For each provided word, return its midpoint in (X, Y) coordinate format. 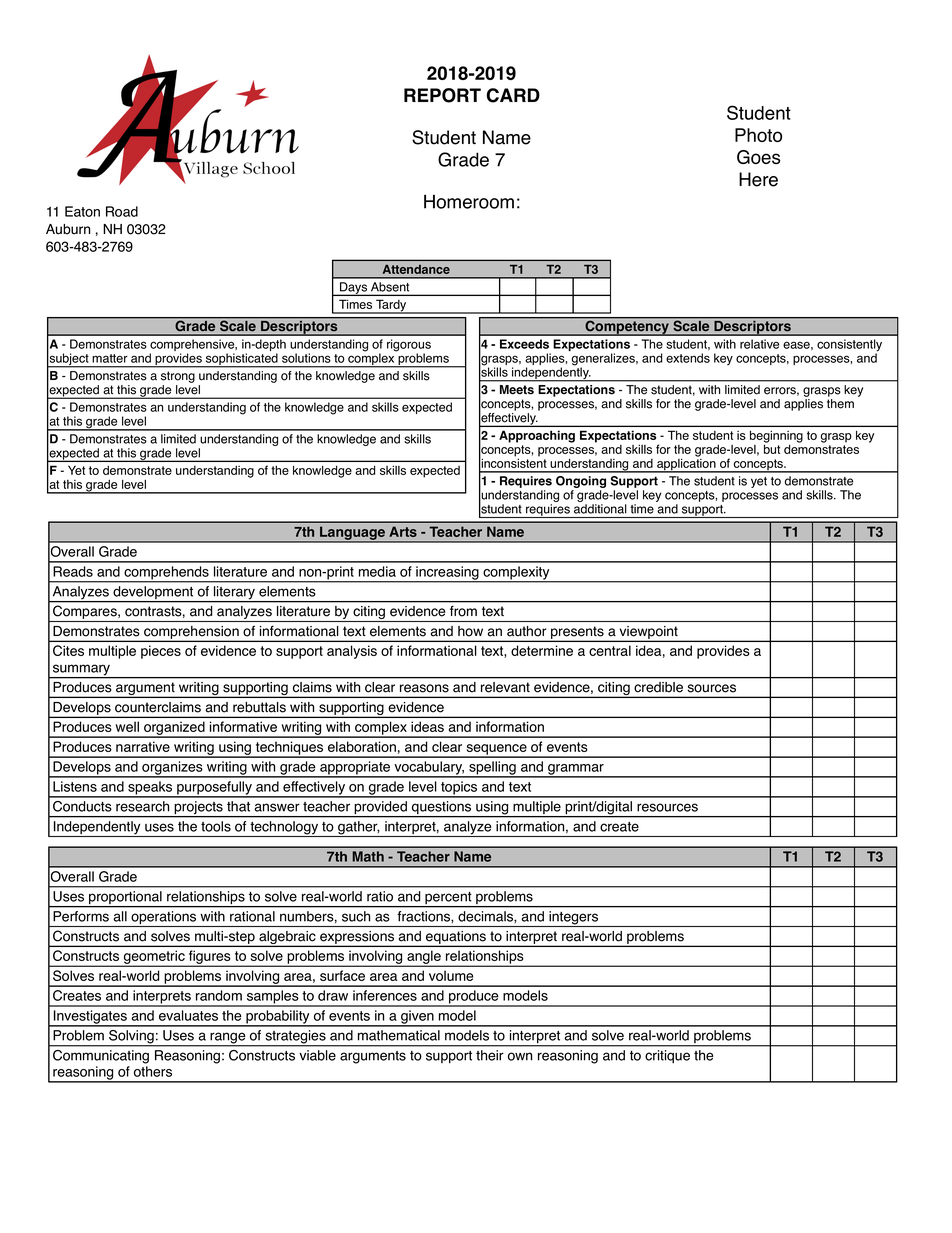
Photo (758, 135)
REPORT (442, 95)
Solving (131, 1038)
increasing (447, 574)
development (153, 594)
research (142, 806)
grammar (576, 770)
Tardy (391, 306)
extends (688, 358)
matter (110, 358)
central (610, 650)
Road (122, 211)
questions (442, 809)
